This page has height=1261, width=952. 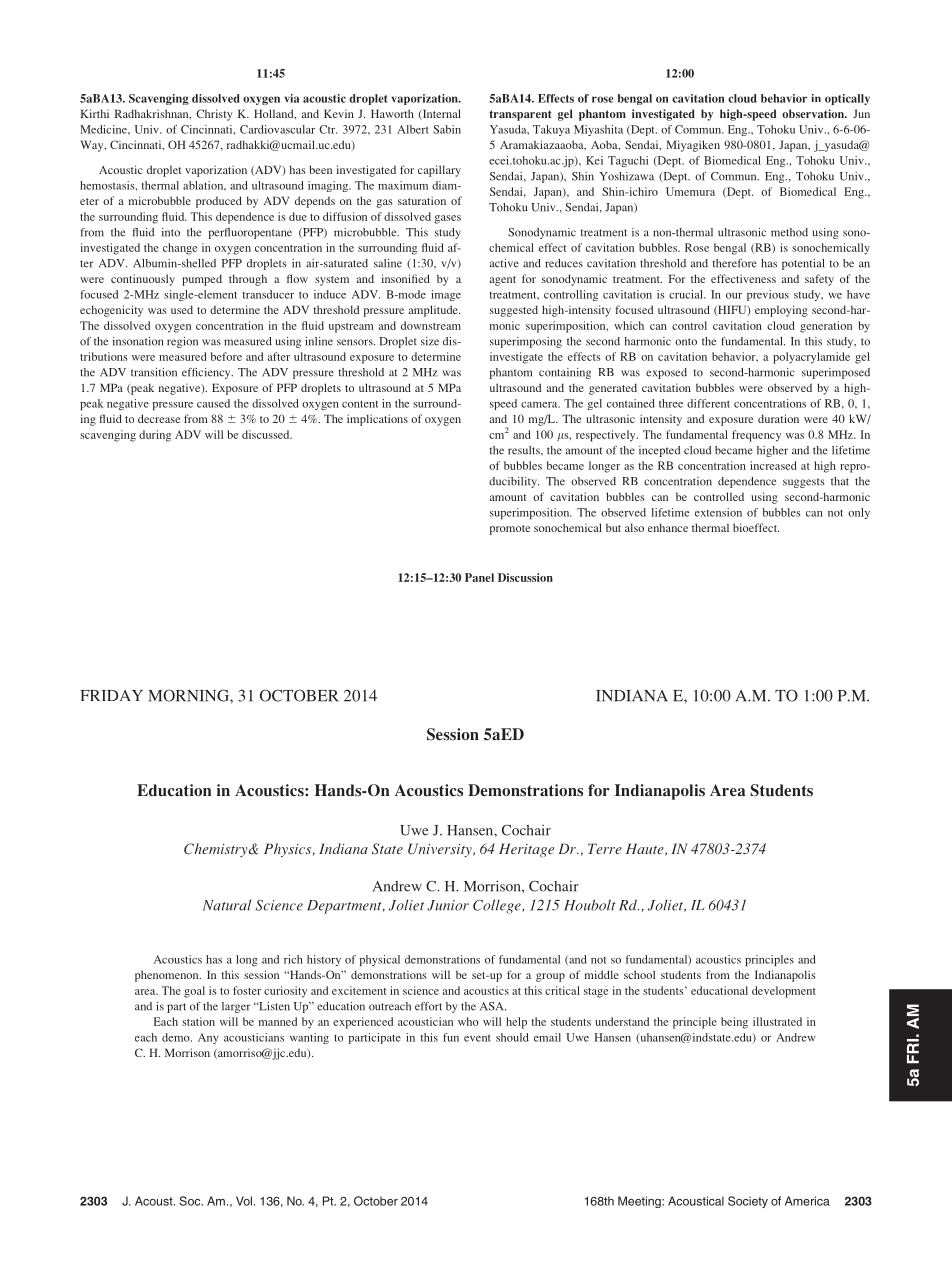 What do you see at coordinates (778, 418) in the page?
I see `duration` at bounding box center [778, 418].
